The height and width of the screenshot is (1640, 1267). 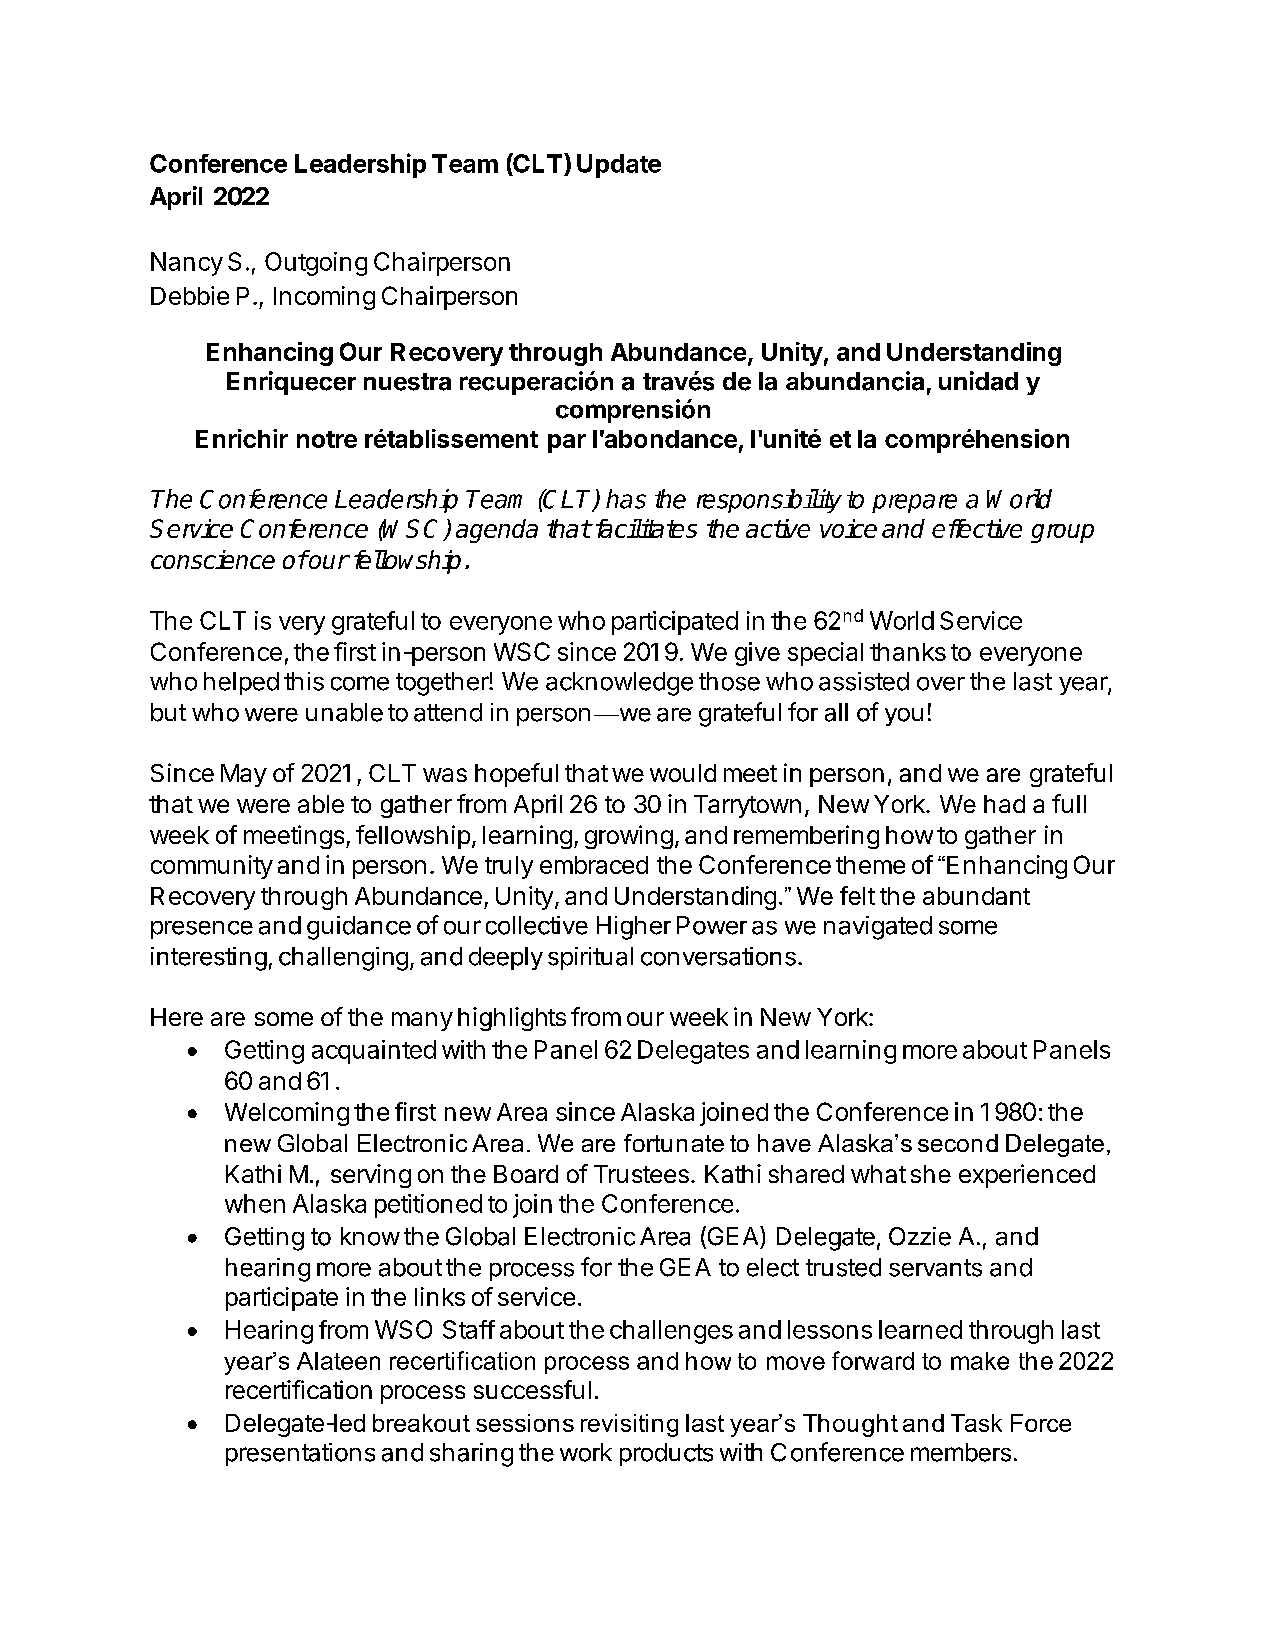 I want to click on growing, so click(x=629, y=837).
